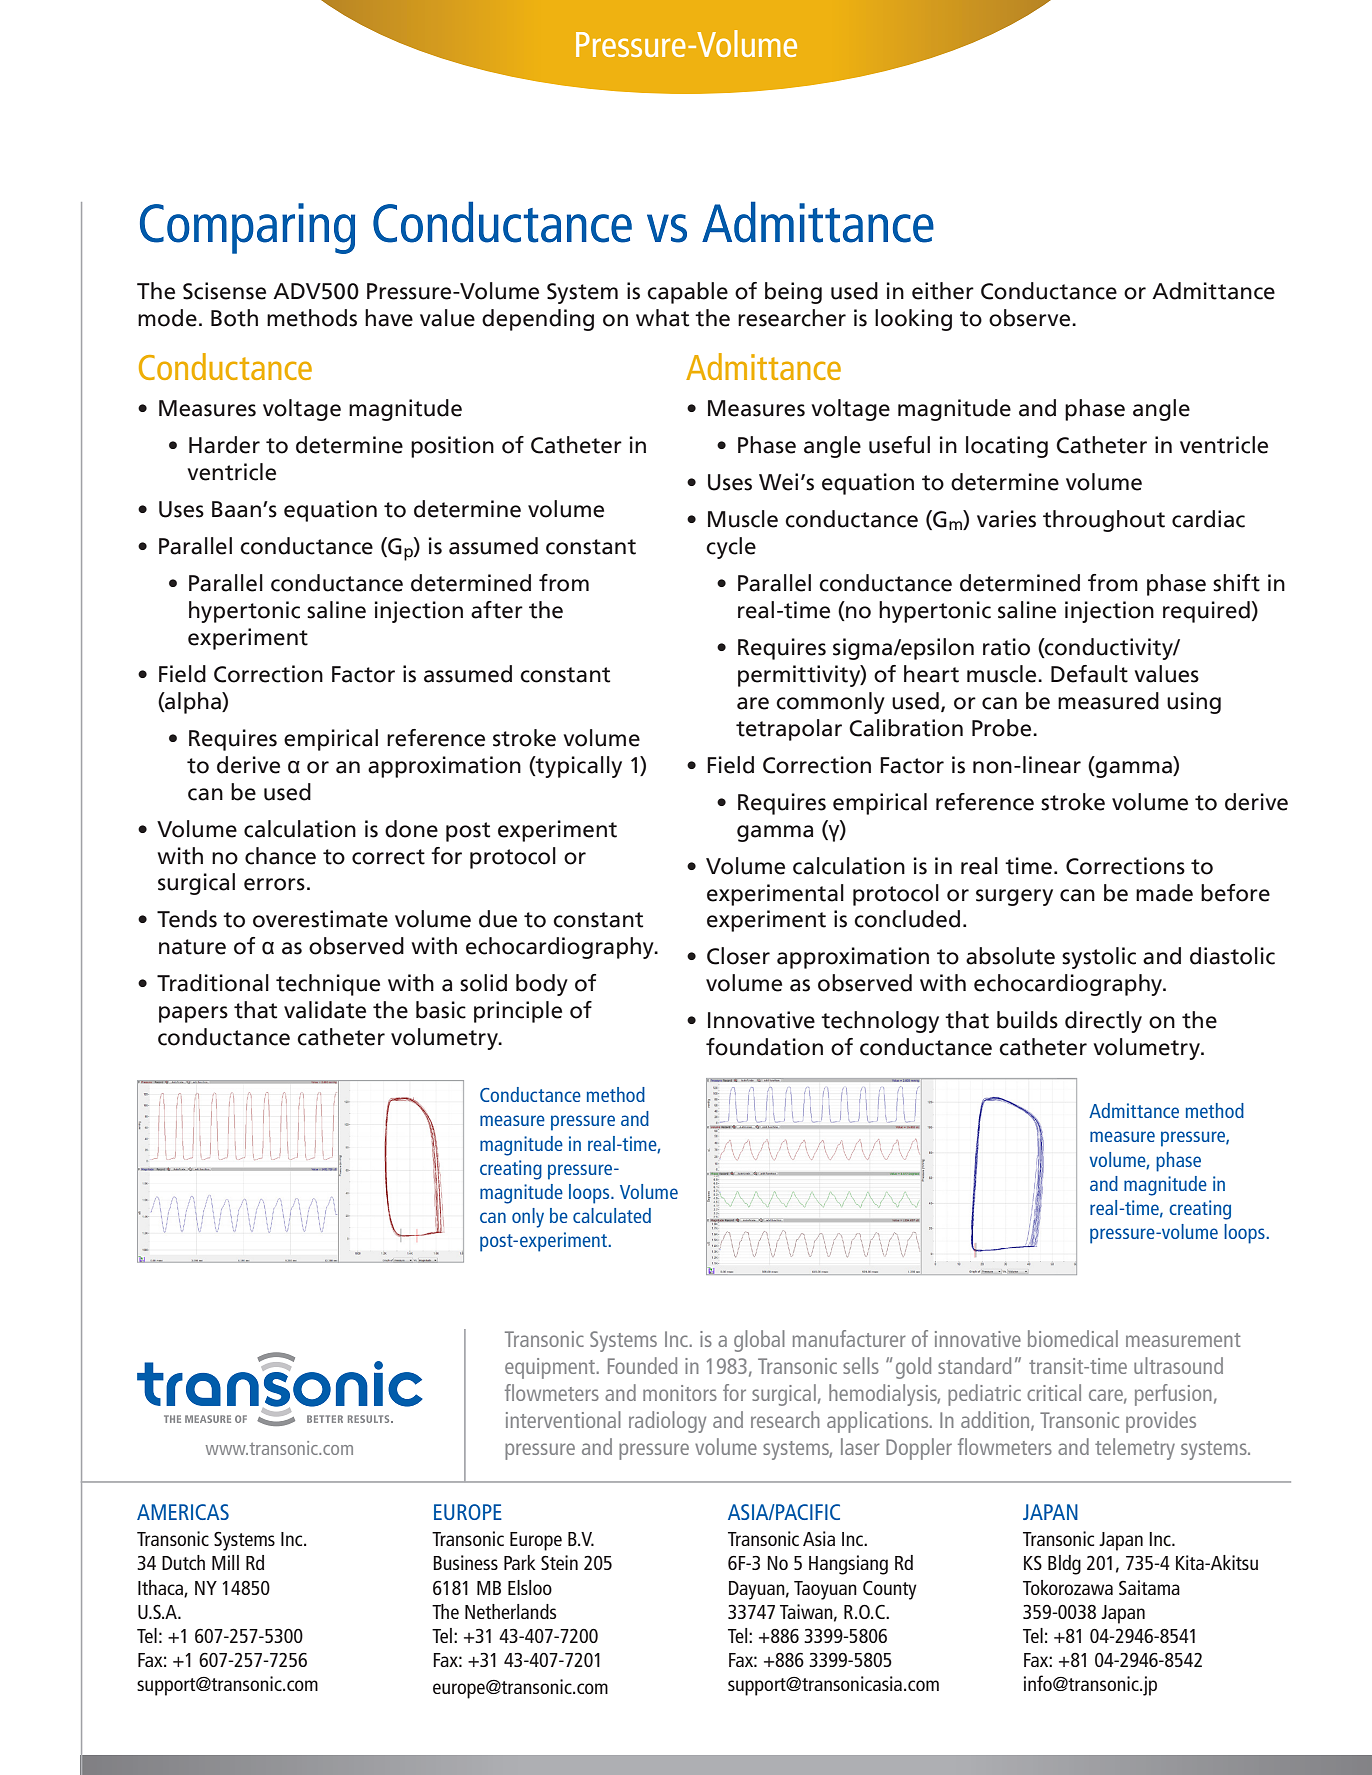 The image size is (1372, 1775). I want to click on equipment, so click(551, 1368).
